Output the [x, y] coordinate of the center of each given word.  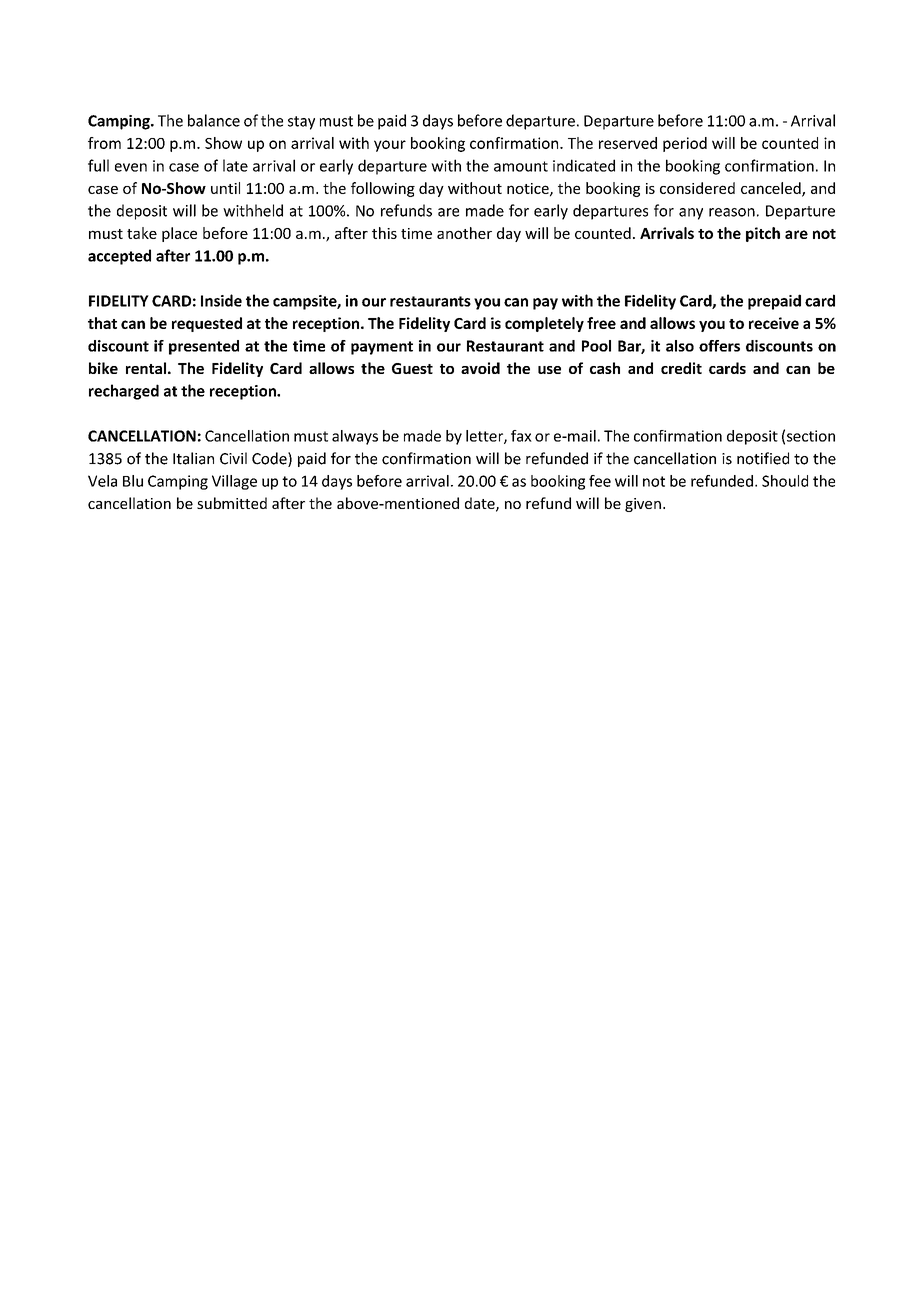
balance [214, 120]
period [685, 144]
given [643, 505]
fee [600, 481]
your [390, 146]
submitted [232, 503]
